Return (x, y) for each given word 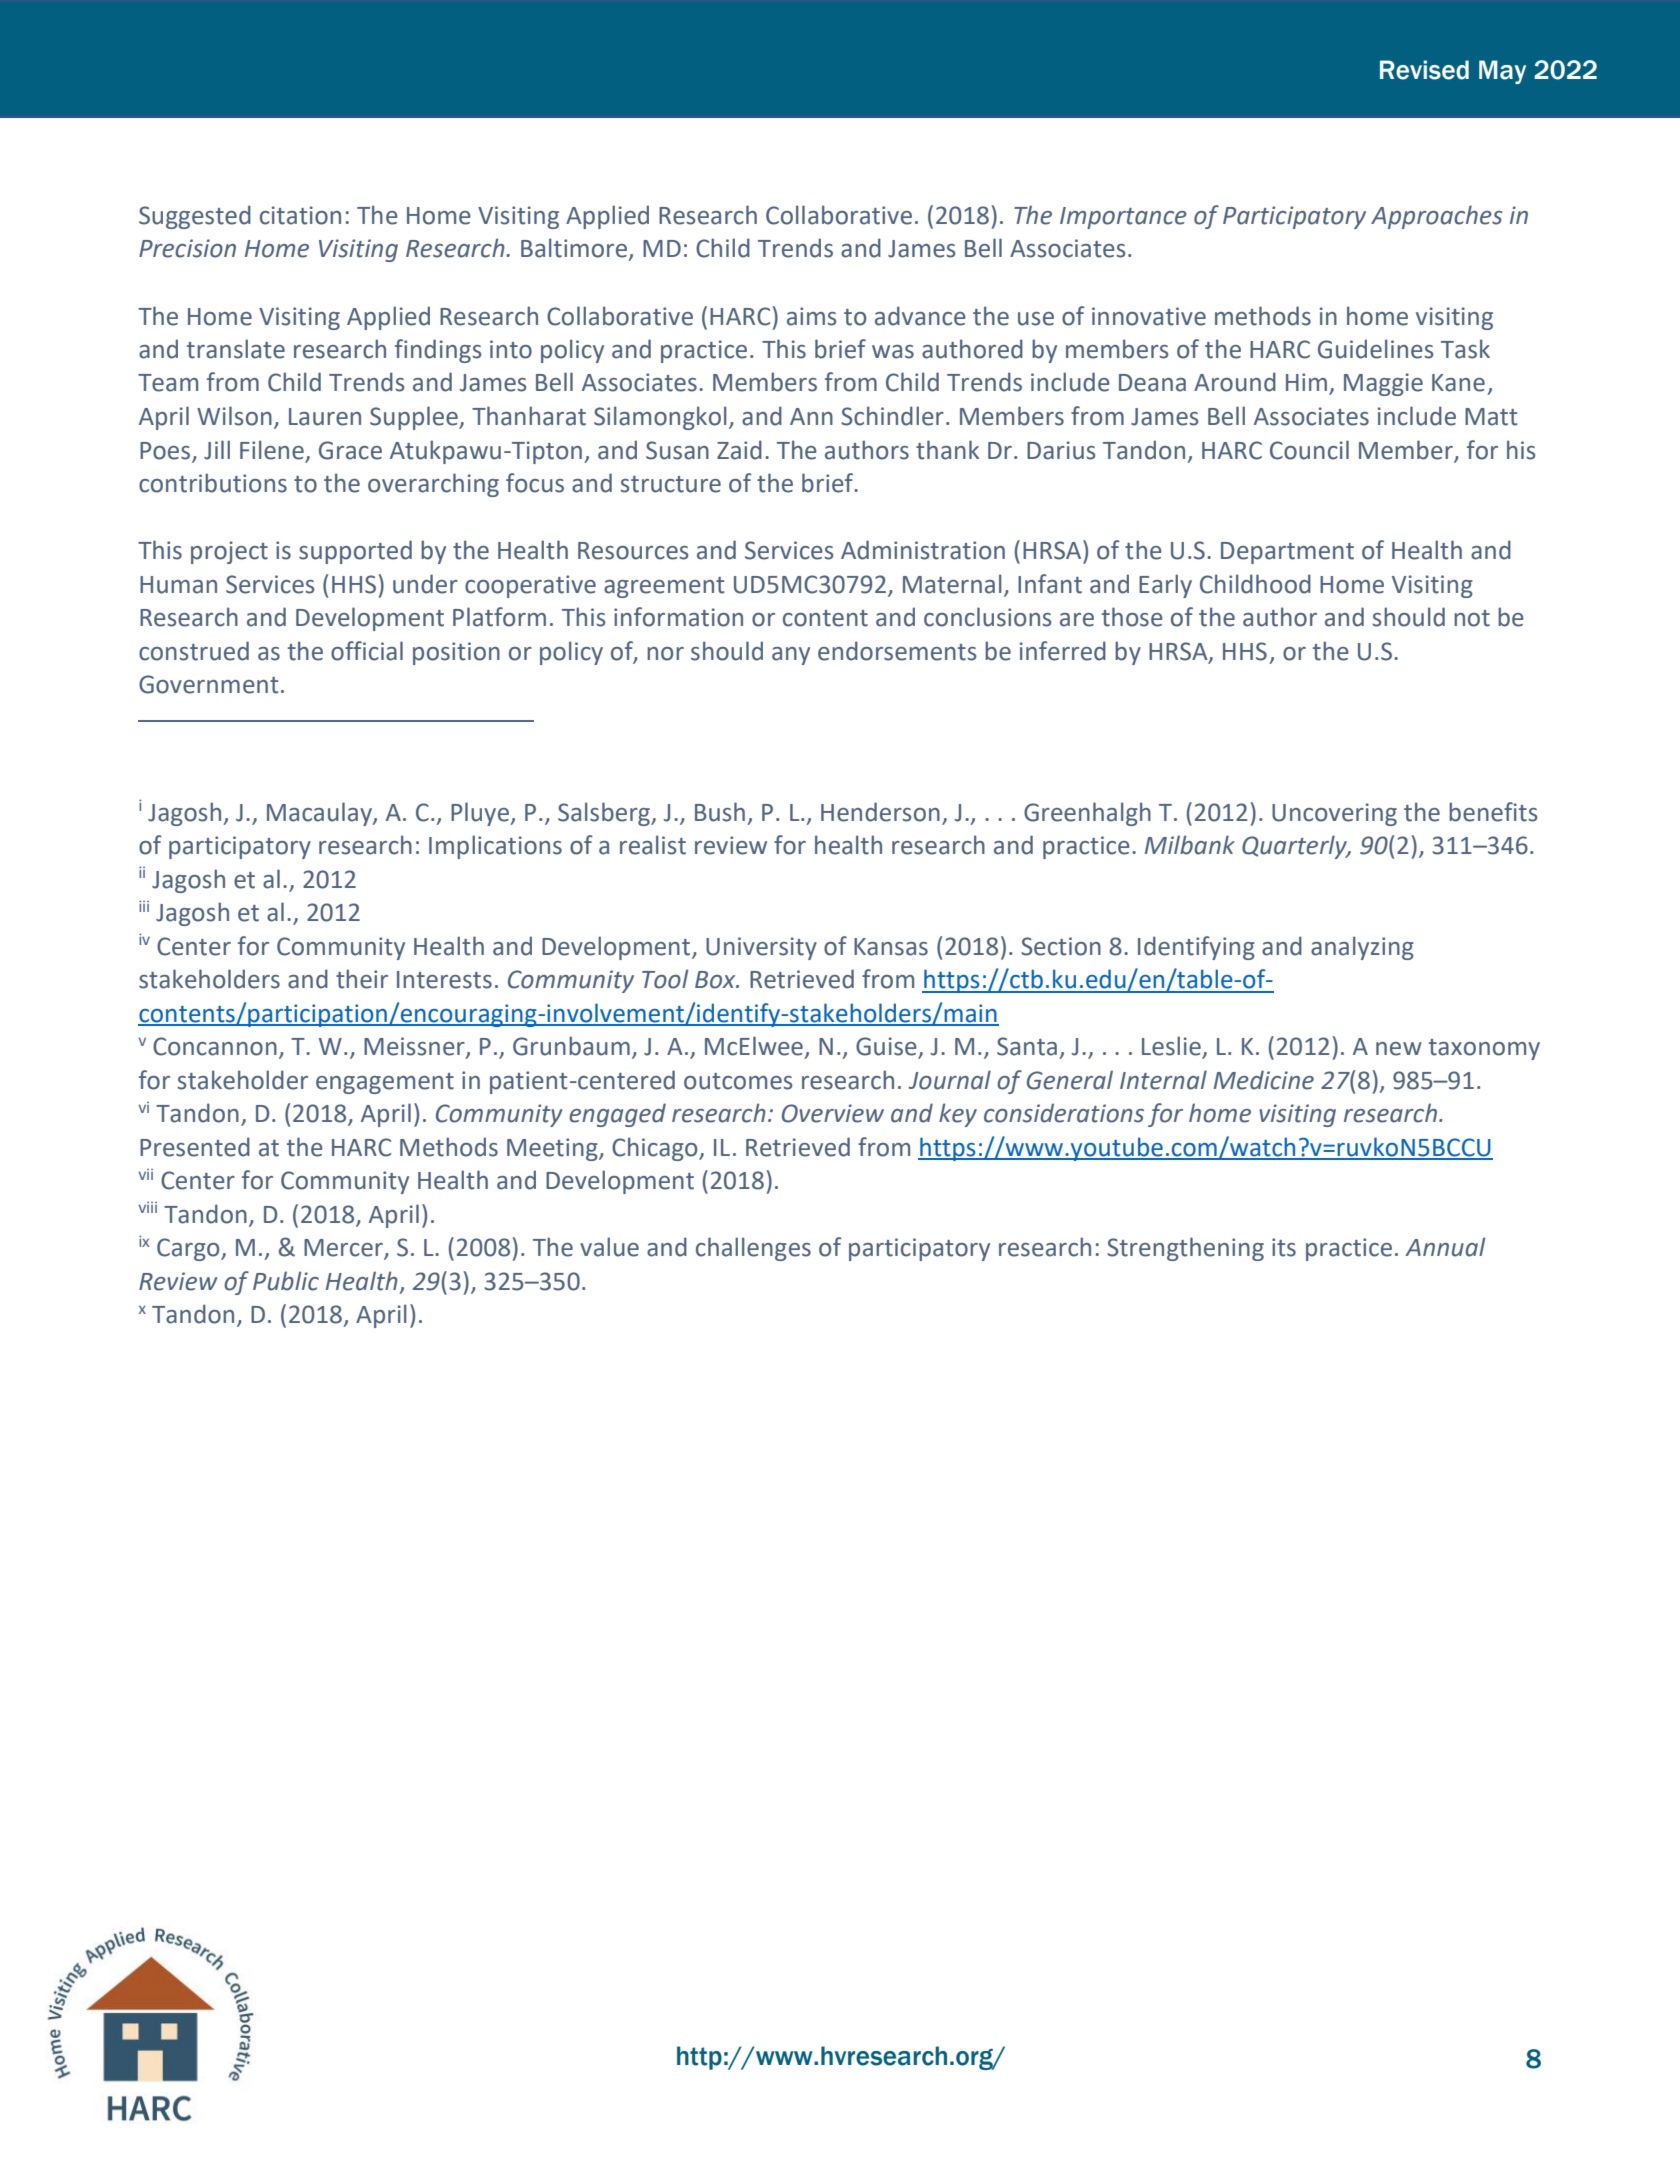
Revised (1424, 70)
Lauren (325, 417)
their (362, 979)
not (1472, 618)
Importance (1123, 218)
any (791, 656)
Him (1308, 383)
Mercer (344, 1249)
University (761, 948)
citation (300, 215)
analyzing (1362, 948)
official (367, 651)
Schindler (892, 416)
